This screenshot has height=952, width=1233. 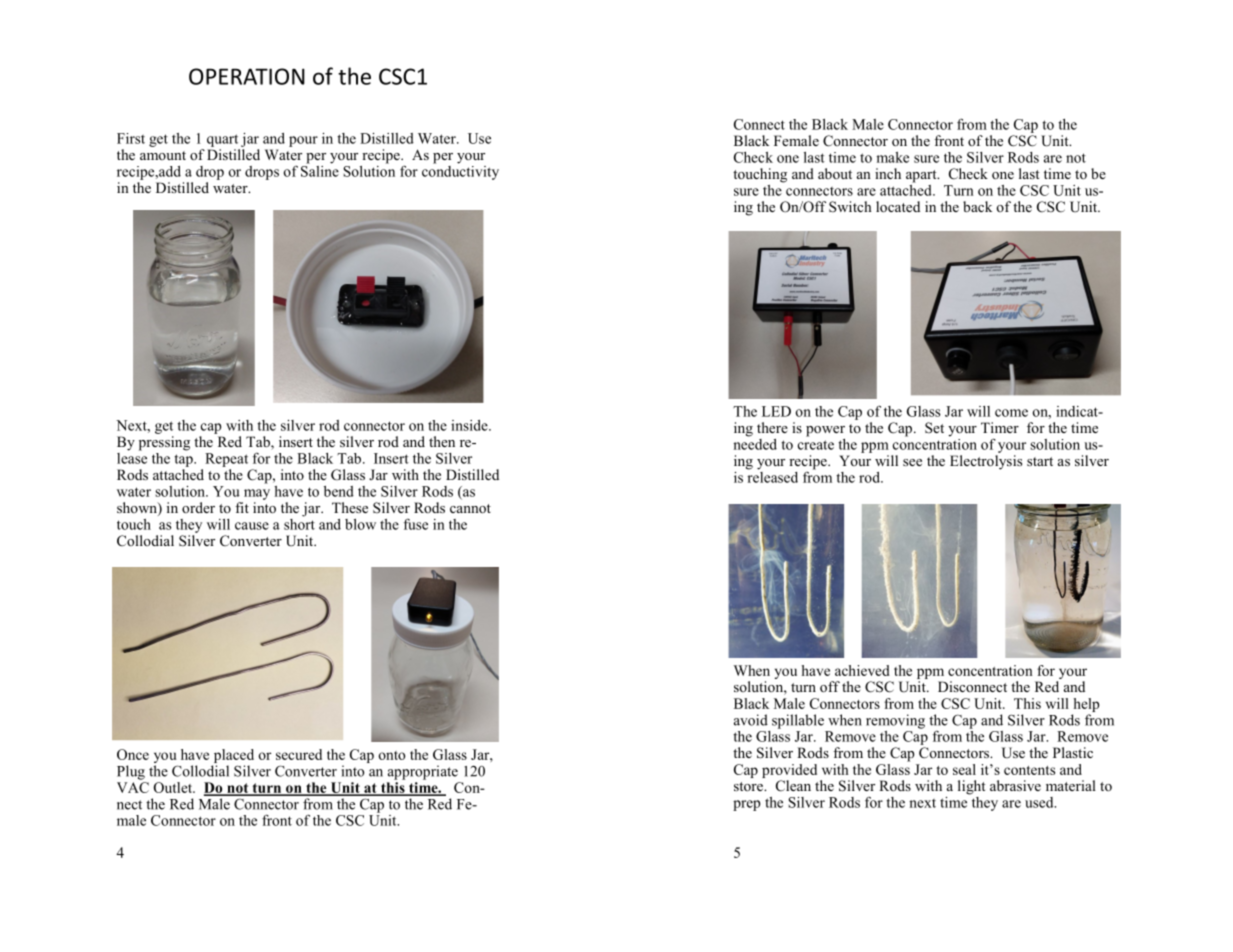 What do you see at coordinates (460, 171) in the screenshot?
I see `conductivity` at bounding box center [460, 171].
